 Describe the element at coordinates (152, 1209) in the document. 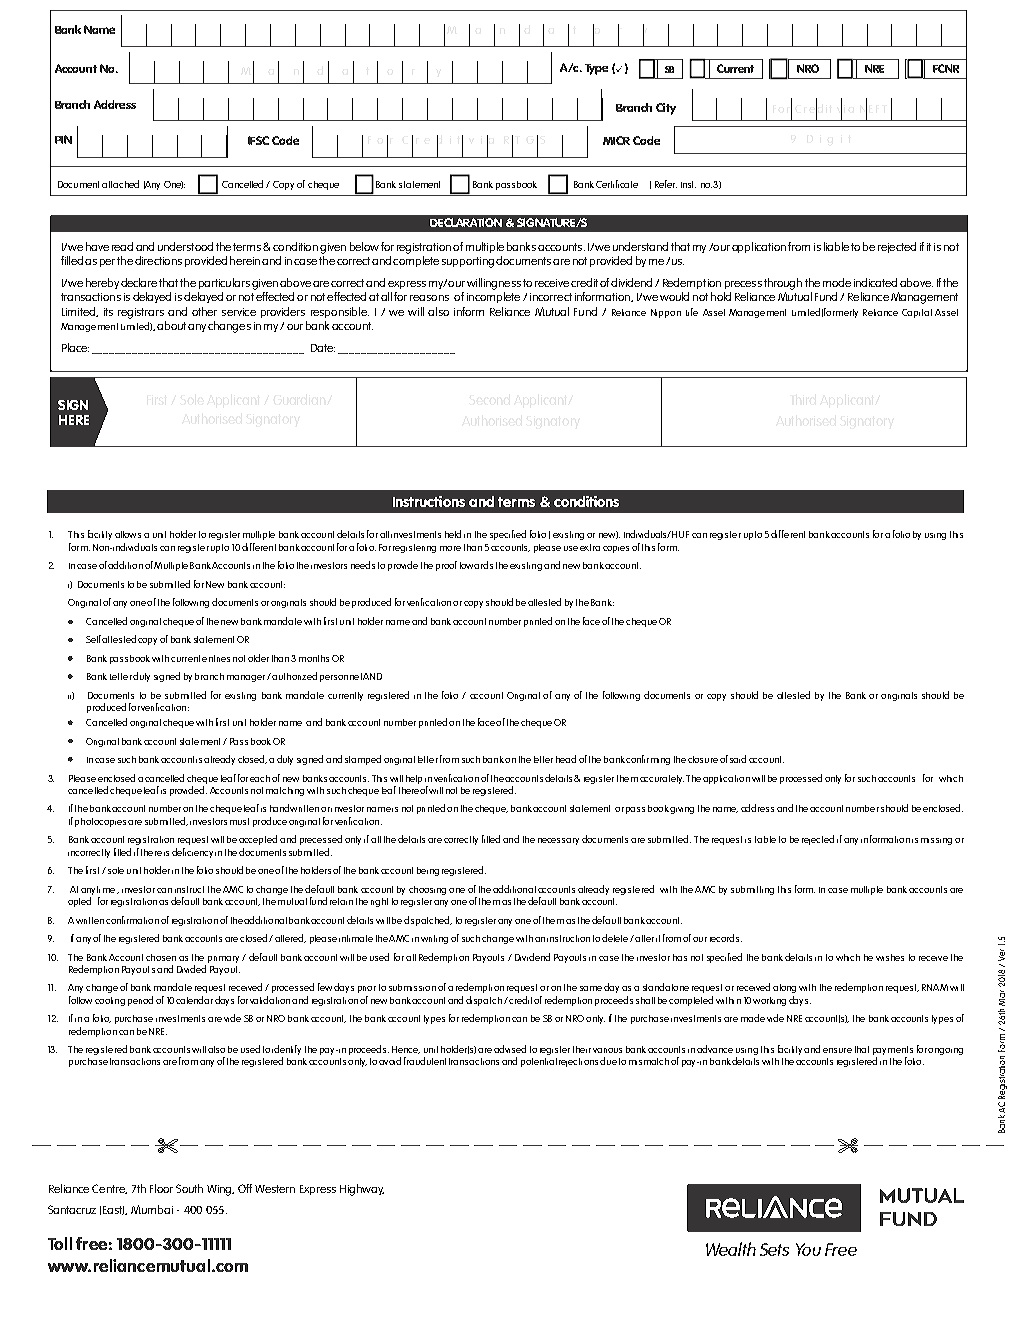

I see `Mumbai` at that location.
